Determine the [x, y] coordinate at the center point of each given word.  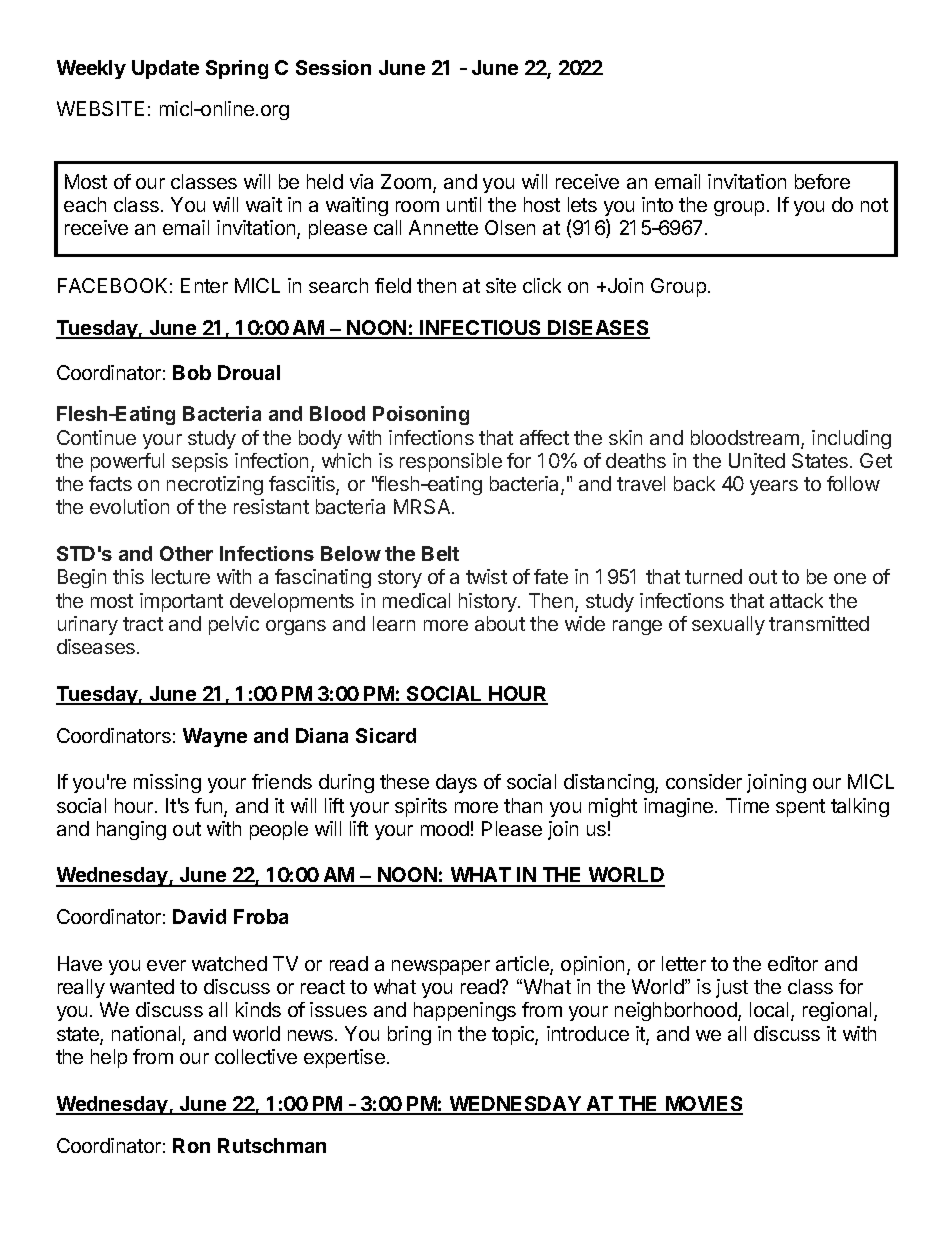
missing [167, 783]
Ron [191, 1145]
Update [165, 69]
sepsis [200, 462]
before [822, 181]
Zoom [407, 183]
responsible [451, 462]
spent [800, 808]
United [757, 460]
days [456, 783]
